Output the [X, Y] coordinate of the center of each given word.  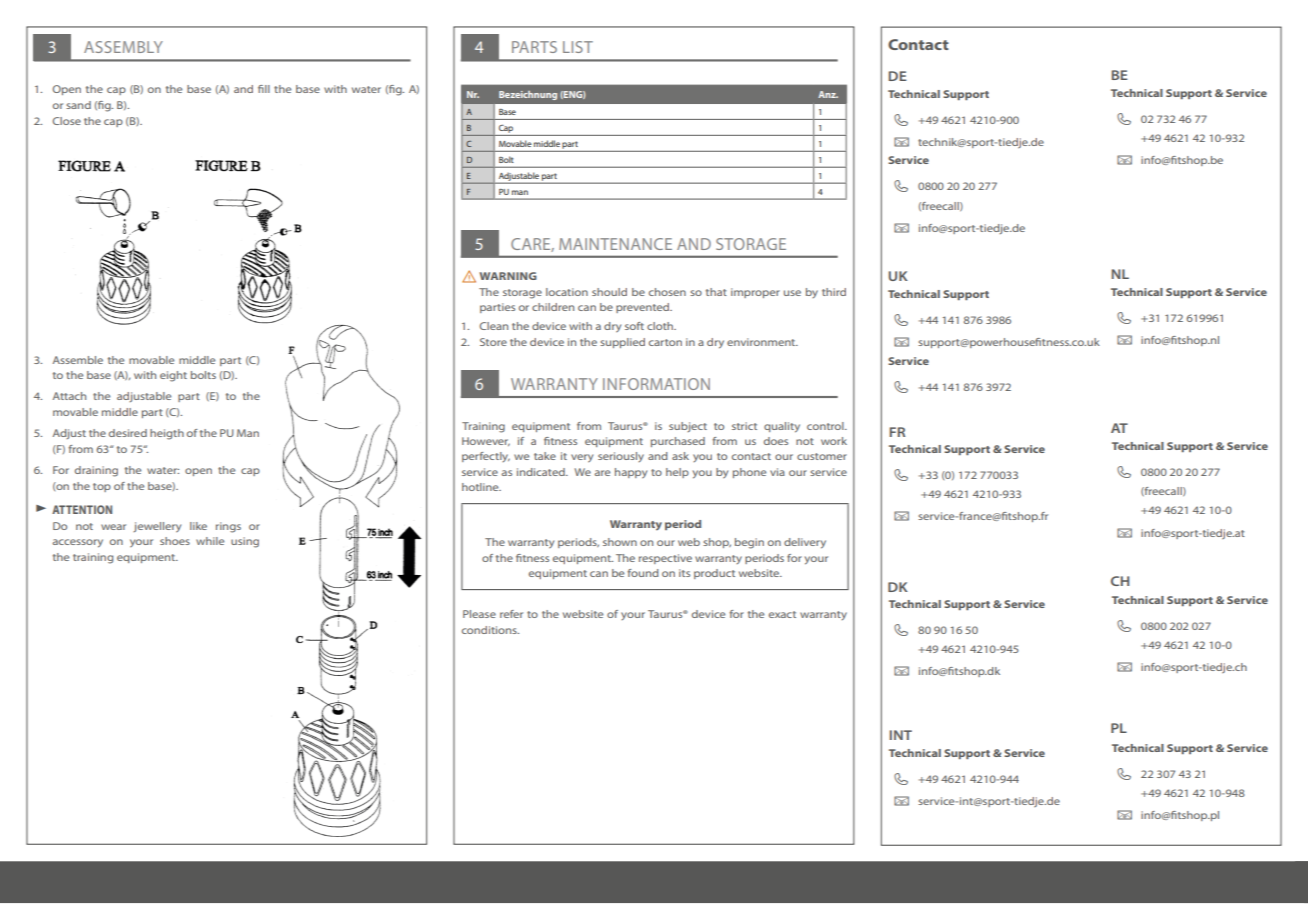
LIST [578, 47]
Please [479, 614]
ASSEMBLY [123, 47]
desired [128, 433]
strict [744, 426]
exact [782, 614]
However [486, 441]
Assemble [78, 360]
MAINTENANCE [615, 244]
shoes [175, 541]
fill [264, 89]
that [716, 292]
